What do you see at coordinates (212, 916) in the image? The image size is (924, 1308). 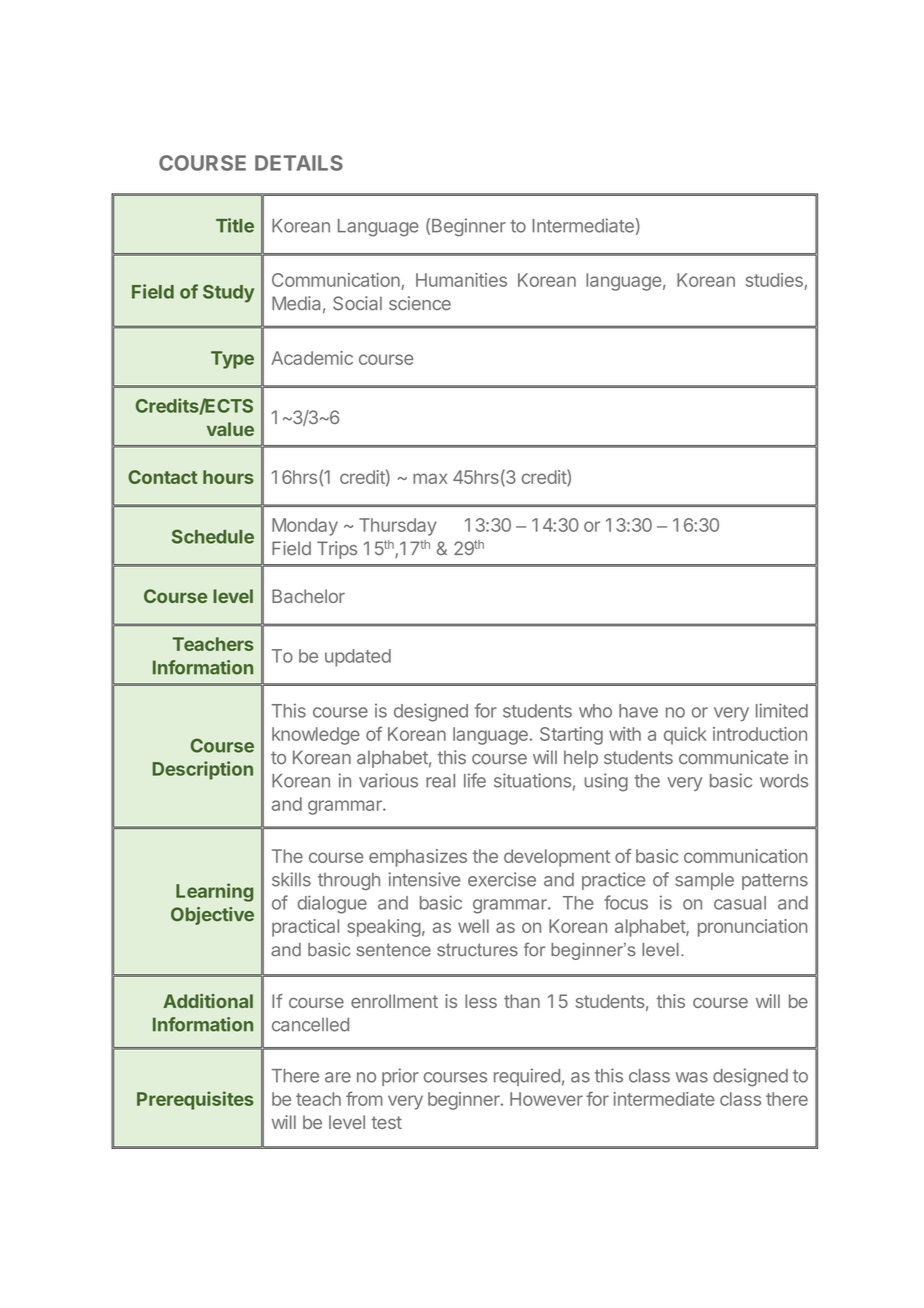 I see `Objective` at bounding box center [212, 916].
